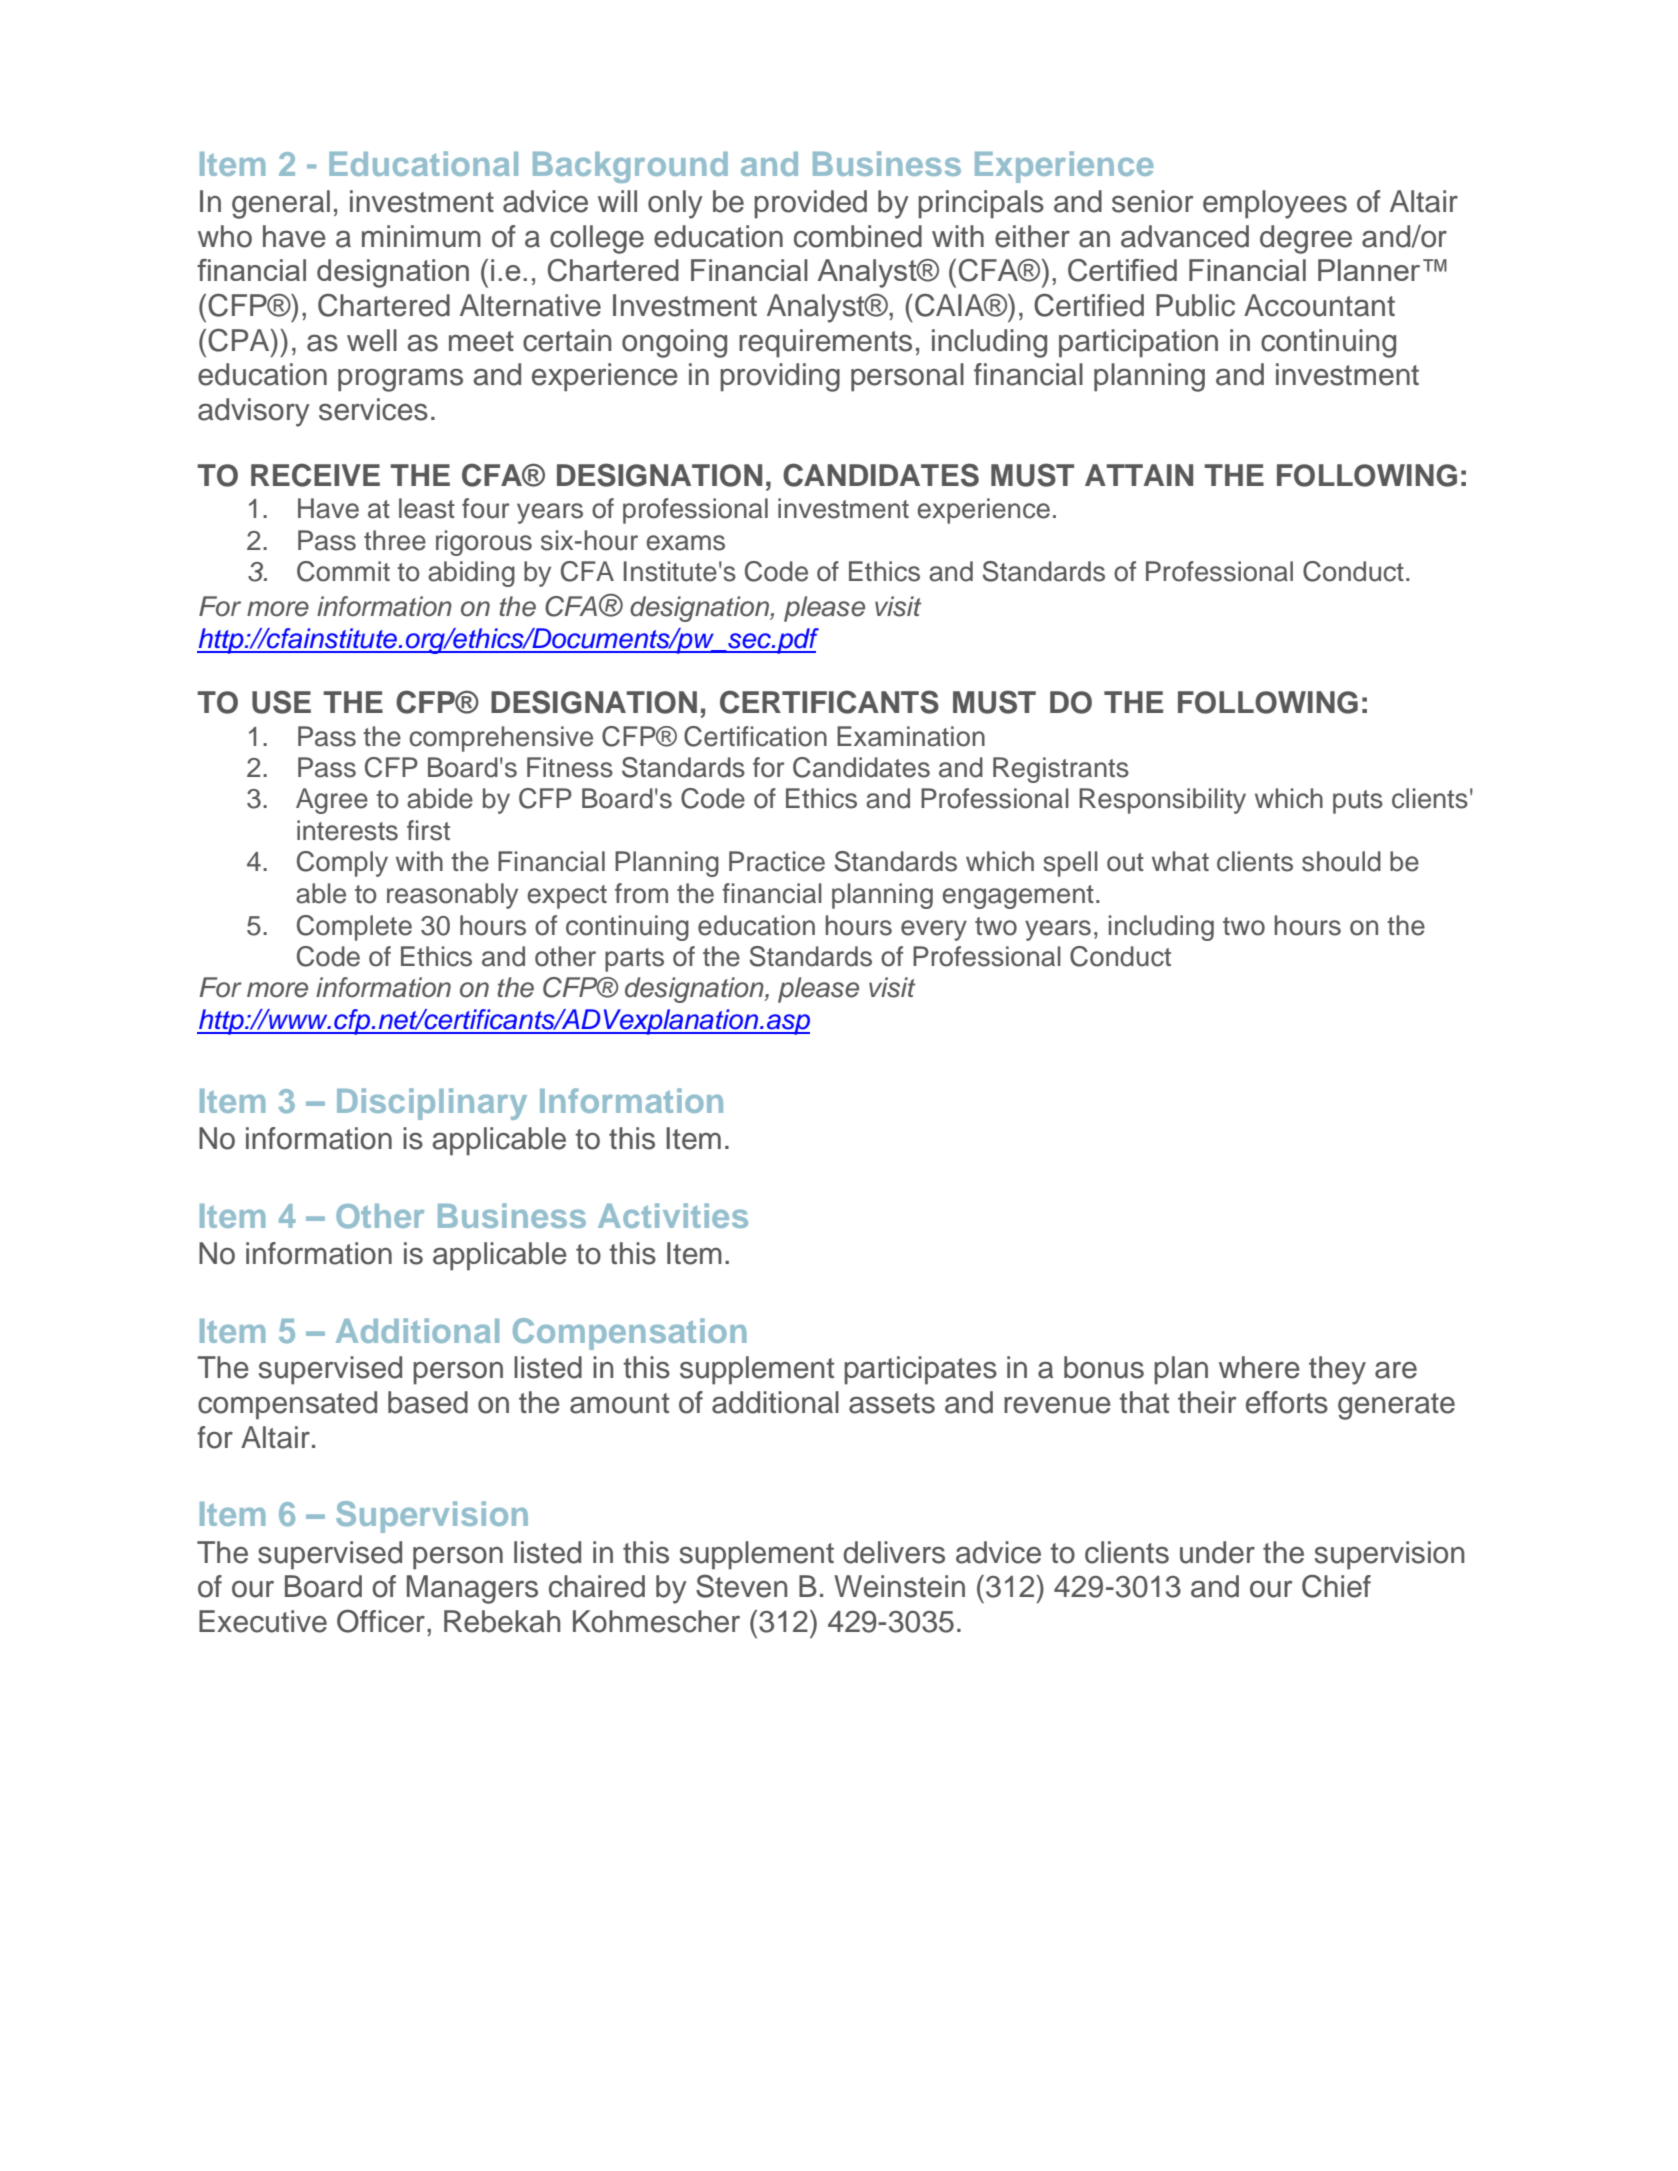 The image size is (1678, 2171). What do you see at coordinates (1259, 1367) in the image?
I see `where` at bounding box center [1259, 1367].
